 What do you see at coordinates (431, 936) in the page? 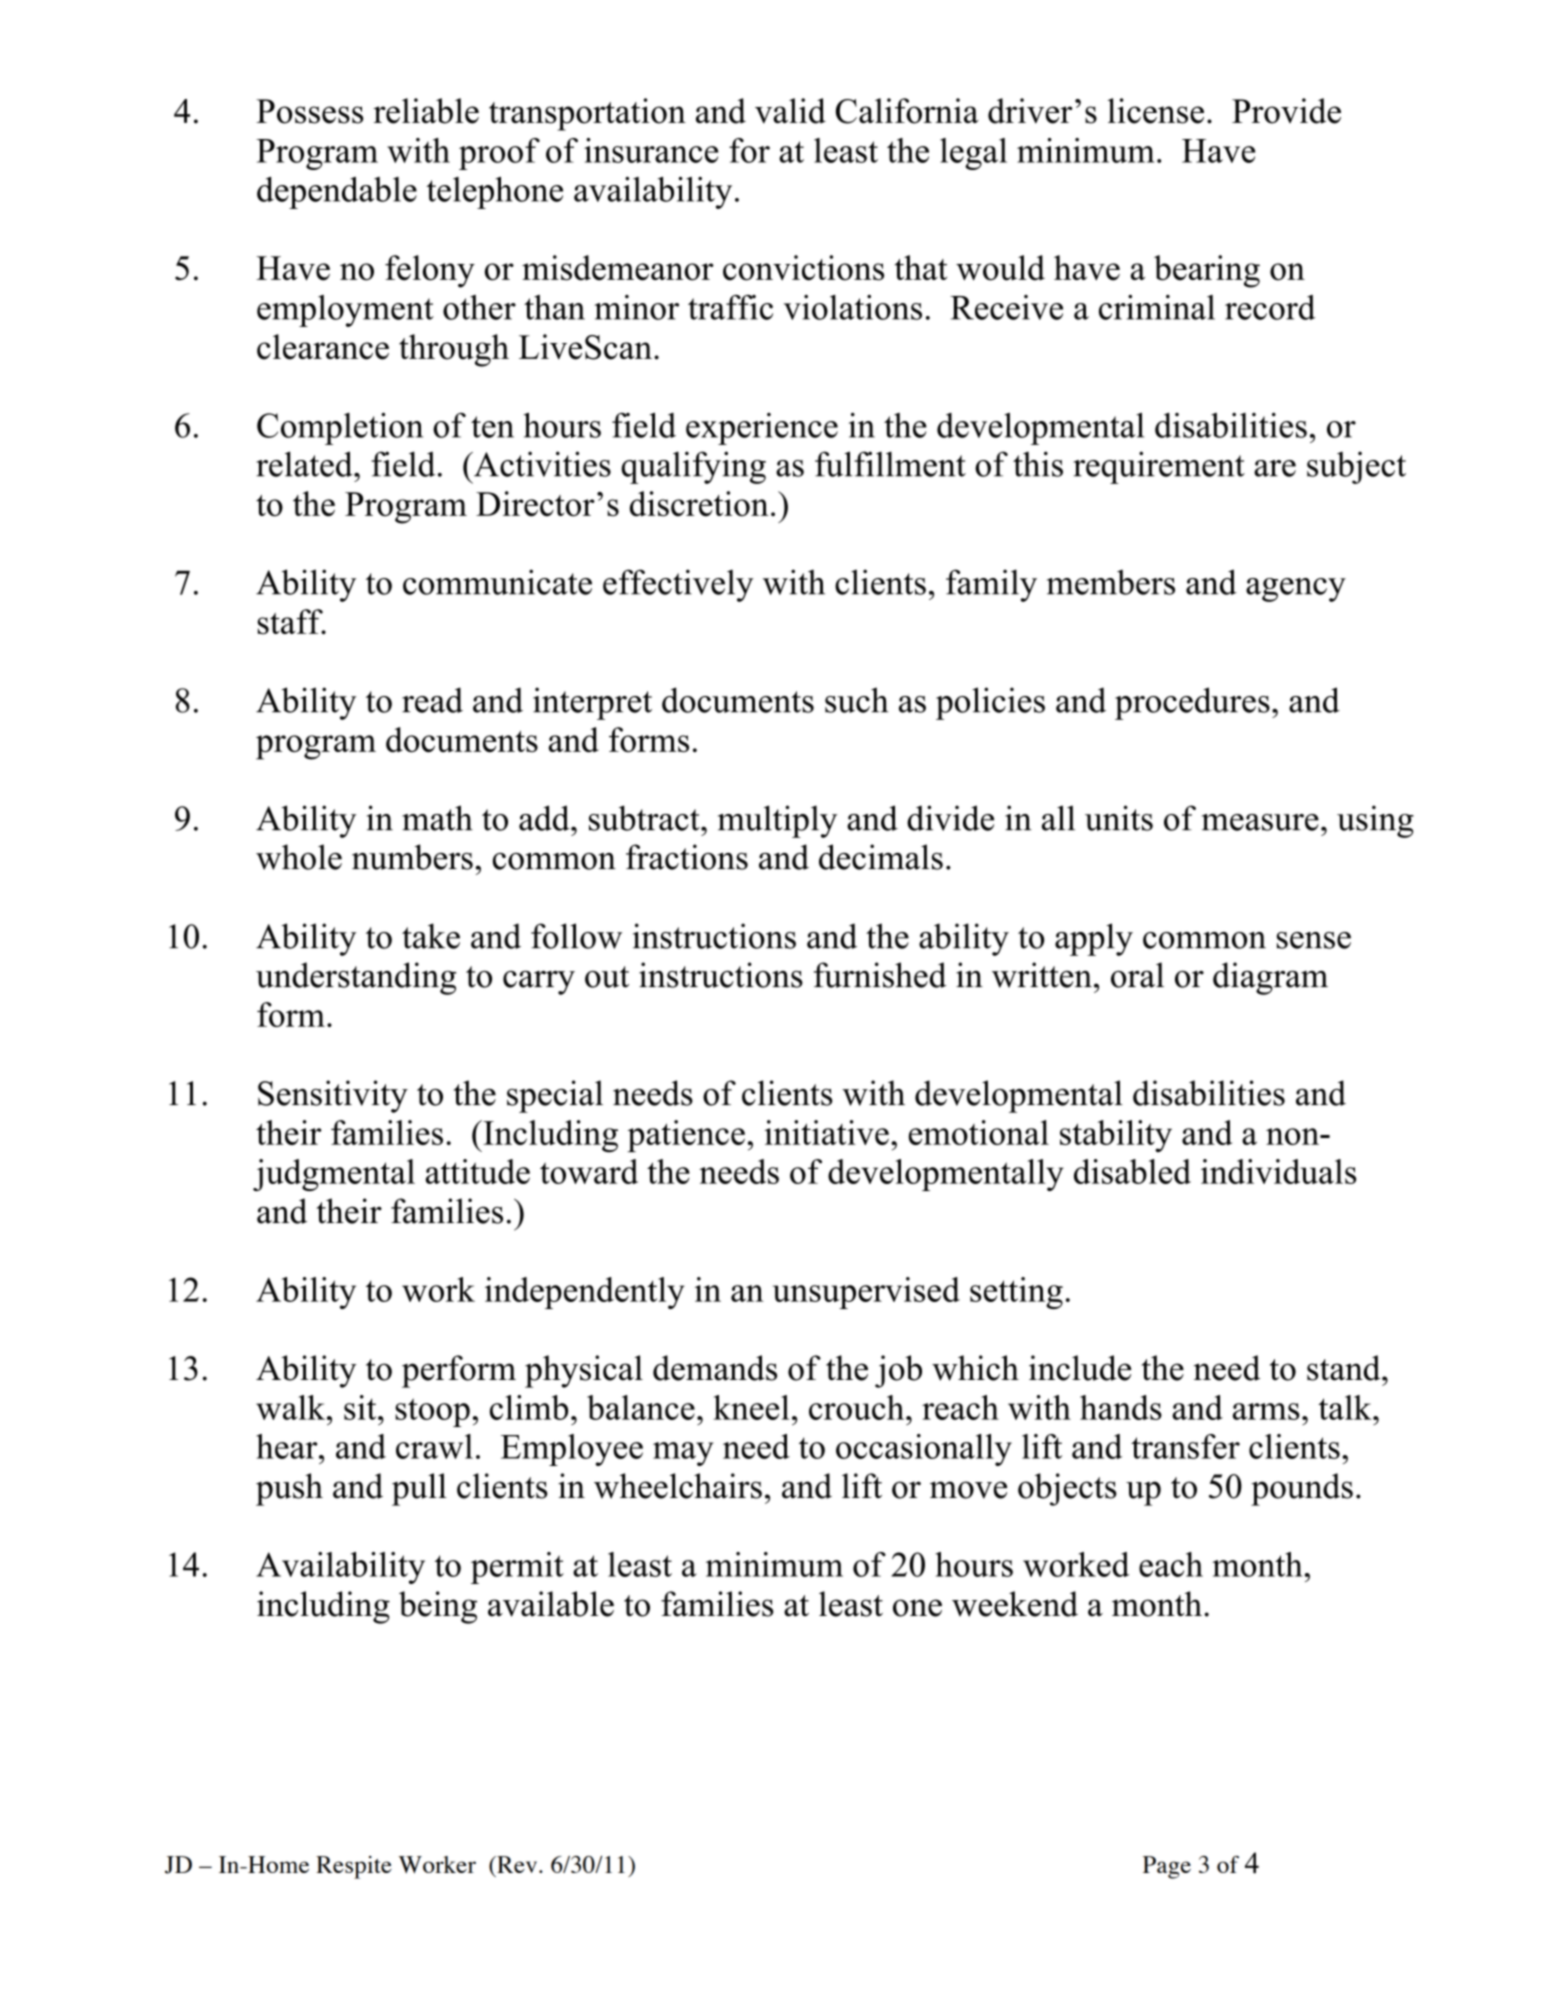
I see `take` at bounding box center [431, 936].
